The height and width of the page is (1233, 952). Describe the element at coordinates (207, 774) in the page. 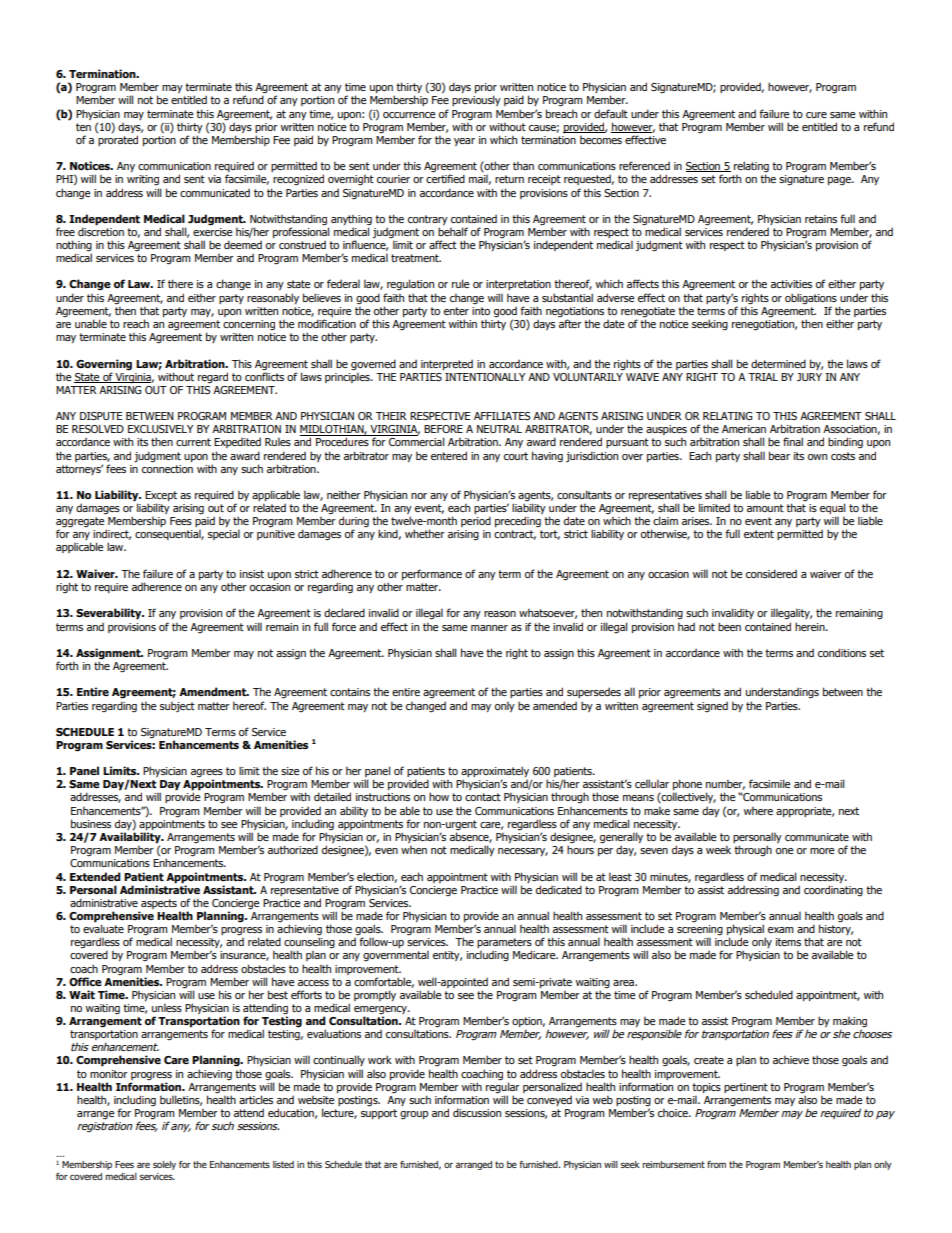

I see `agrees` at that location.
